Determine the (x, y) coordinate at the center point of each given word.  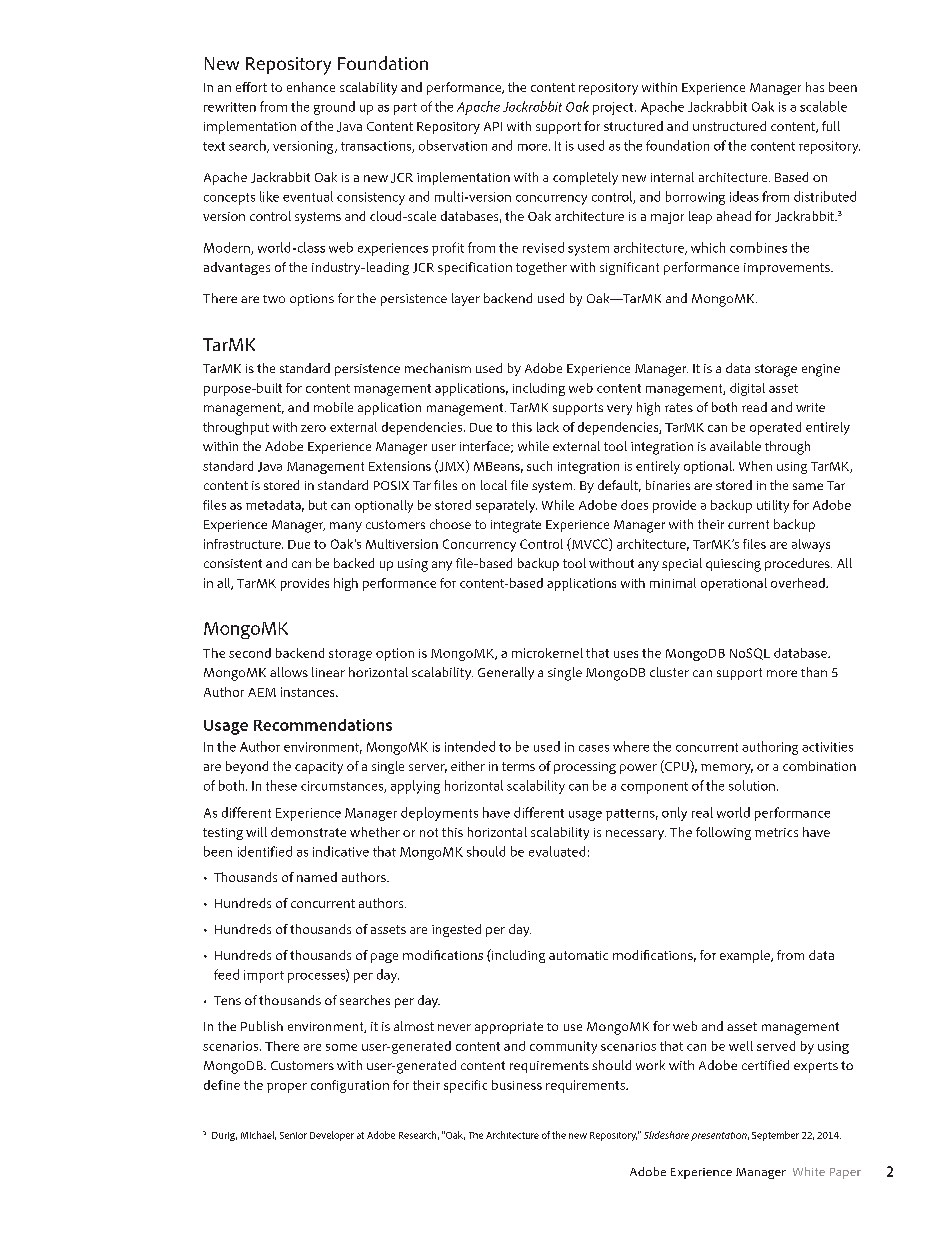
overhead (799, 583)
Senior (293, 1135)
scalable (823, 106)
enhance (311, 87)
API (493, 126)
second (250, 653)
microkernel (547, 653)
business (517, 1085)
